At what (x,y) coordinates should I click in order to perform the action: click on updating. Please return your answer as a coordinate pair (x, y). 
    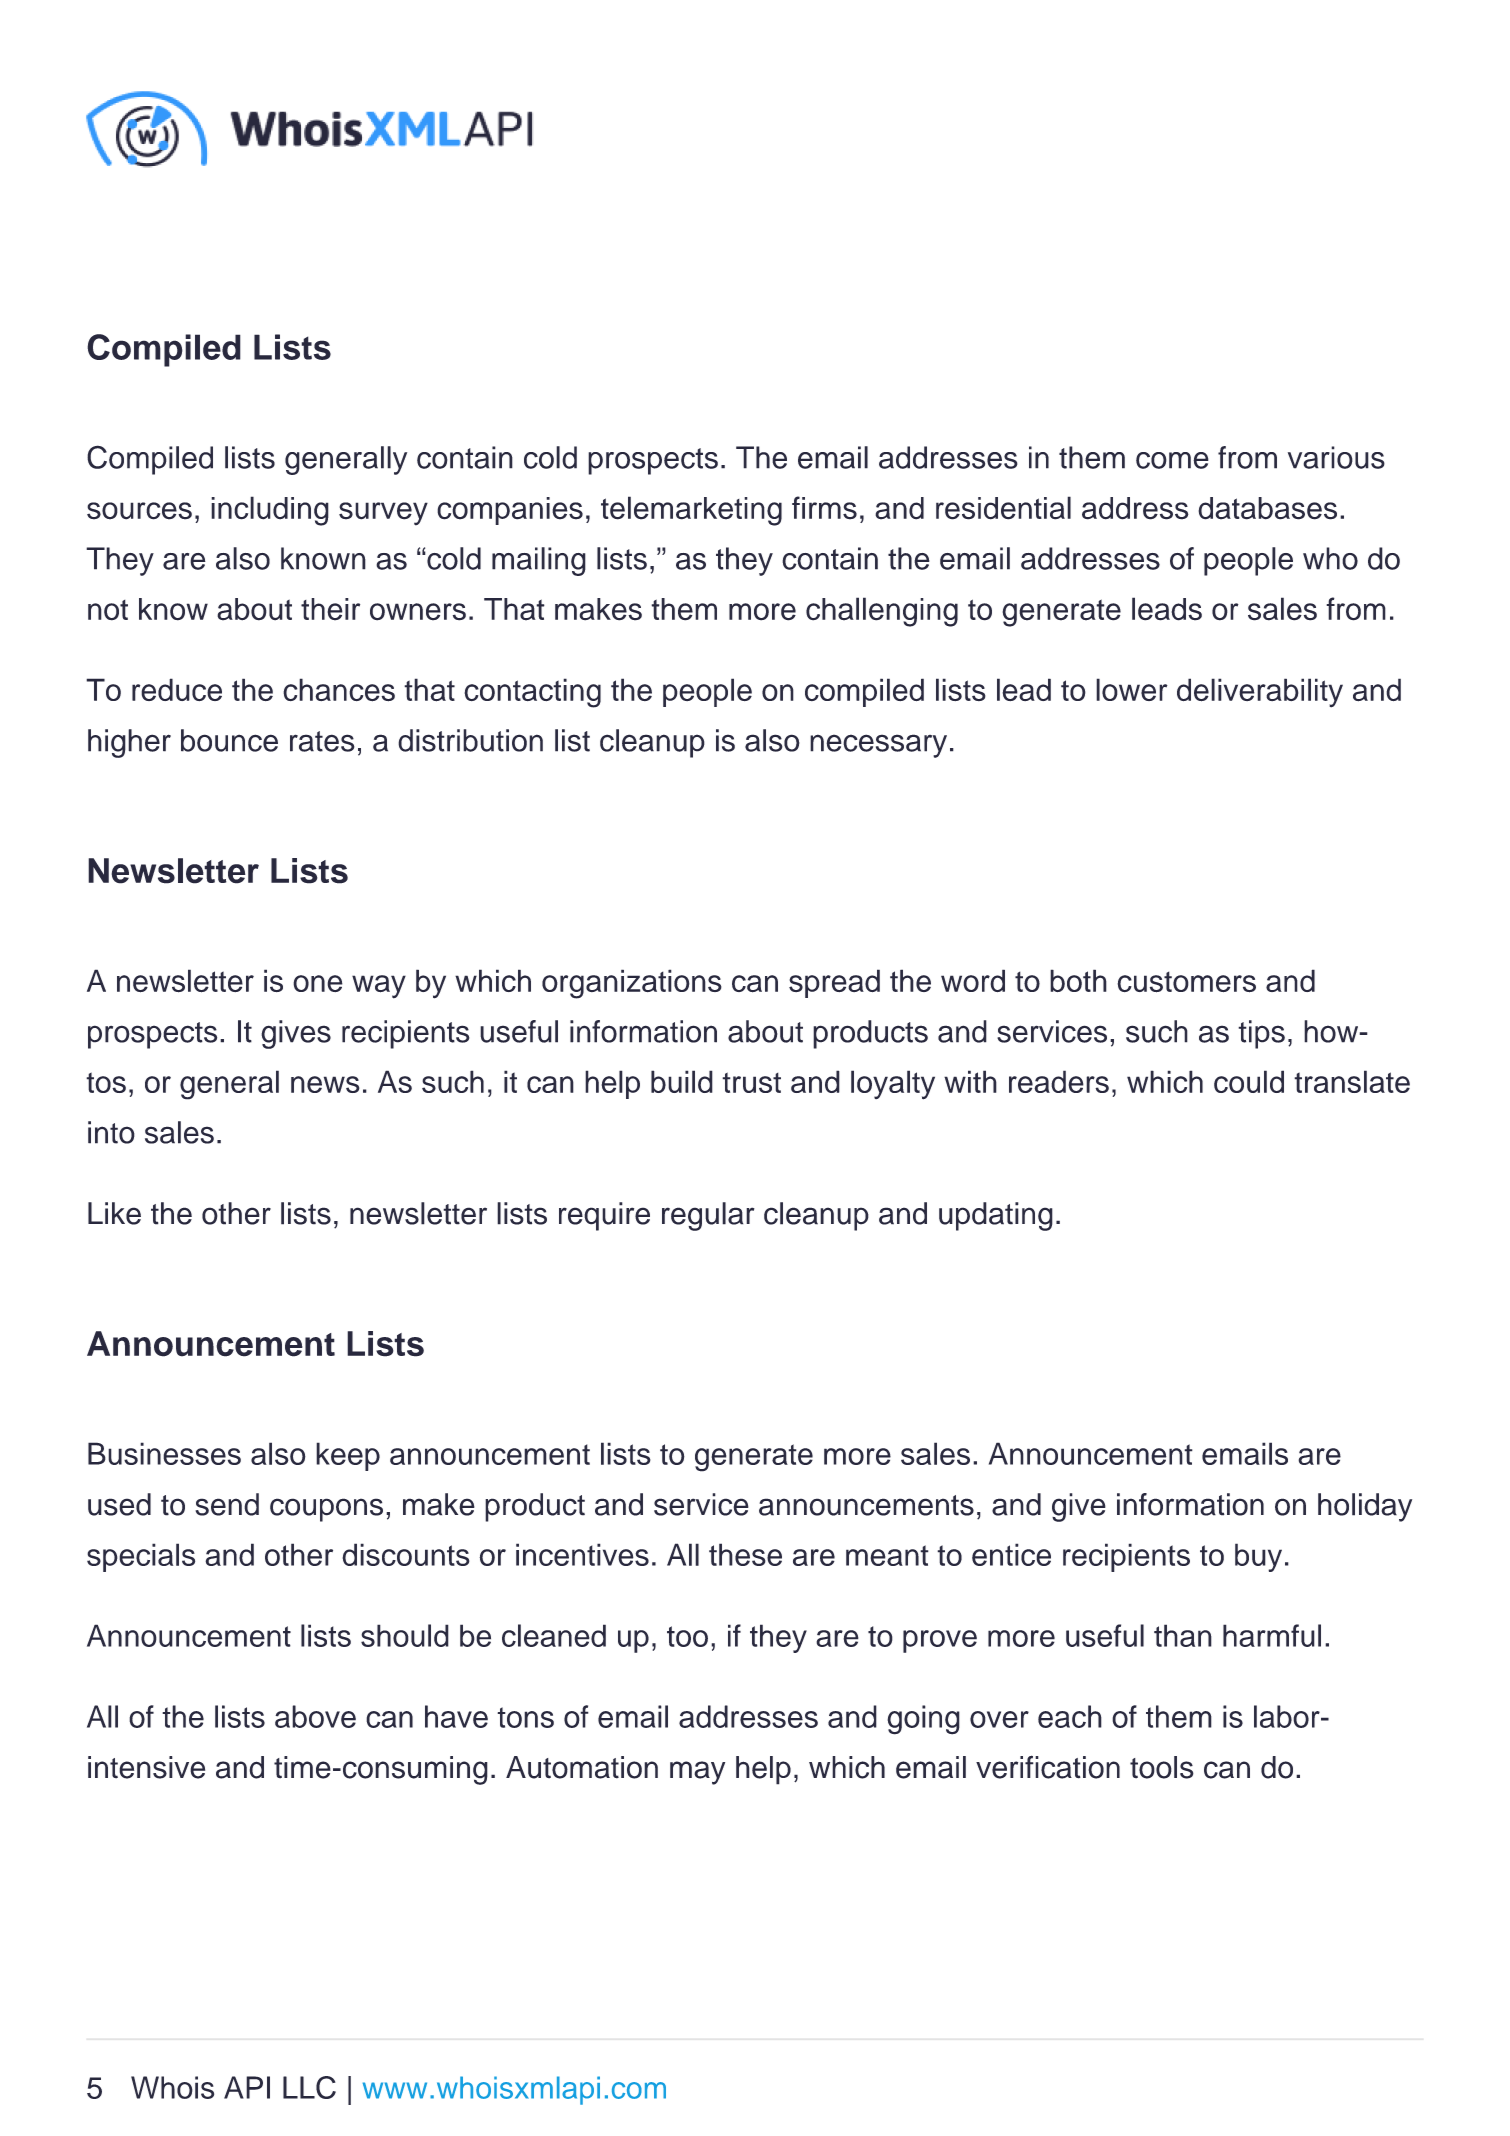
    Looking at the image, I should click on (996, 1216).
